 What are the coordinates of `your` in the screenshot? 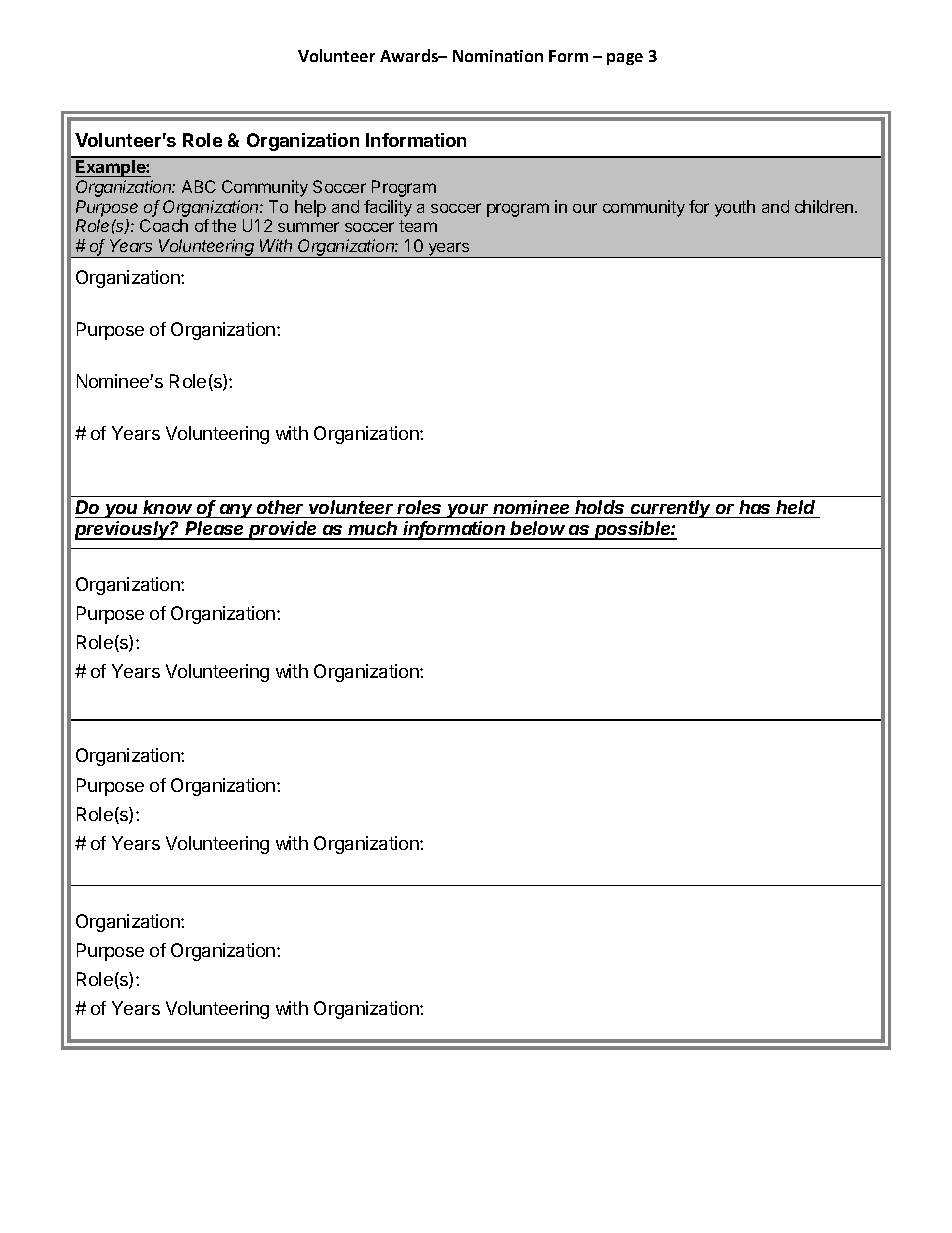 It's located at (469, 511).
